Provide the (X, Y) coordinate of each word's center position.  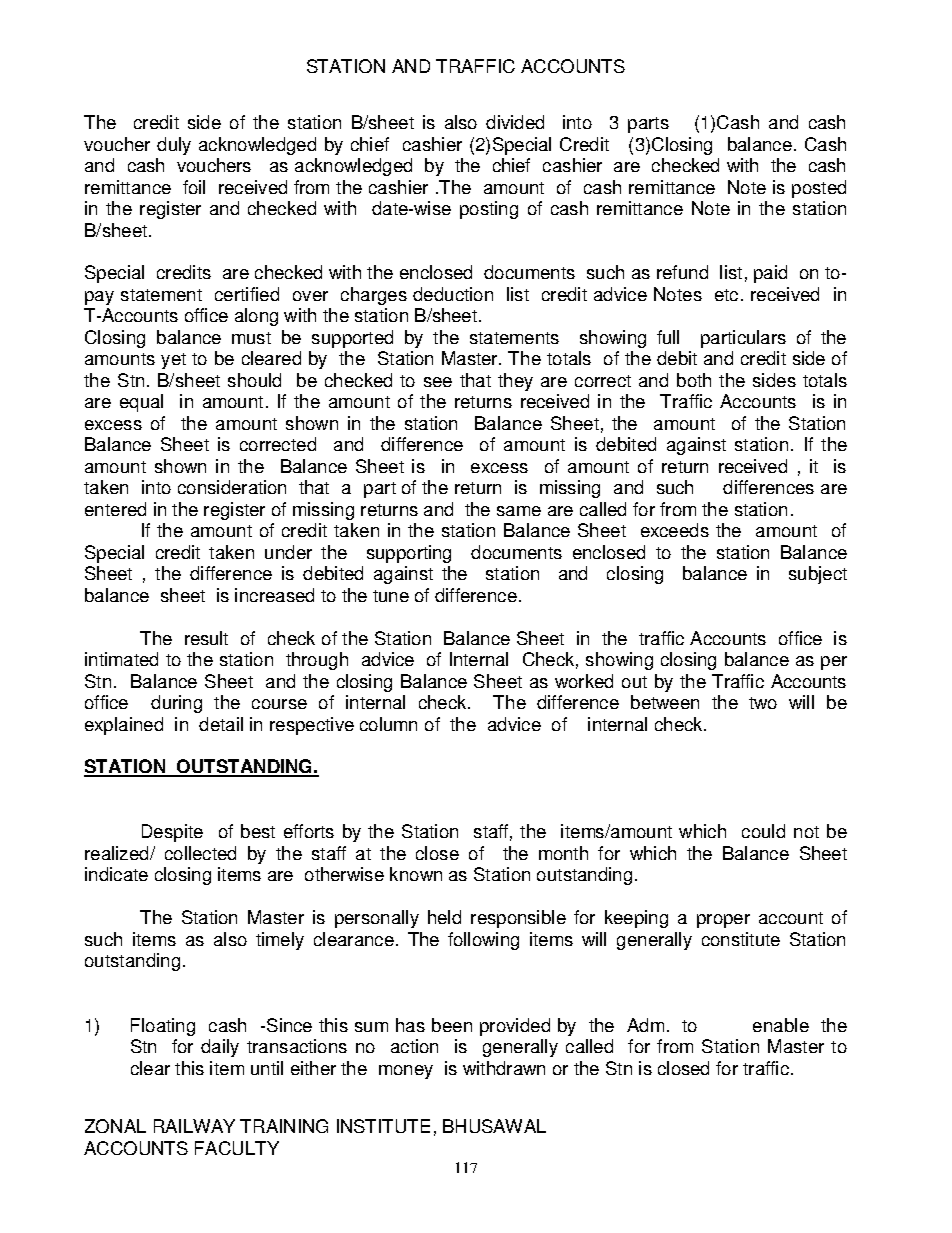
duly (174, 146)
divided (515, 122)
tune (391, 596)
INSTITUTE (383, 1126)
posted (819, 189)
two (763, 703)
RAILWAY (194, 1126)
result (206, 638)
